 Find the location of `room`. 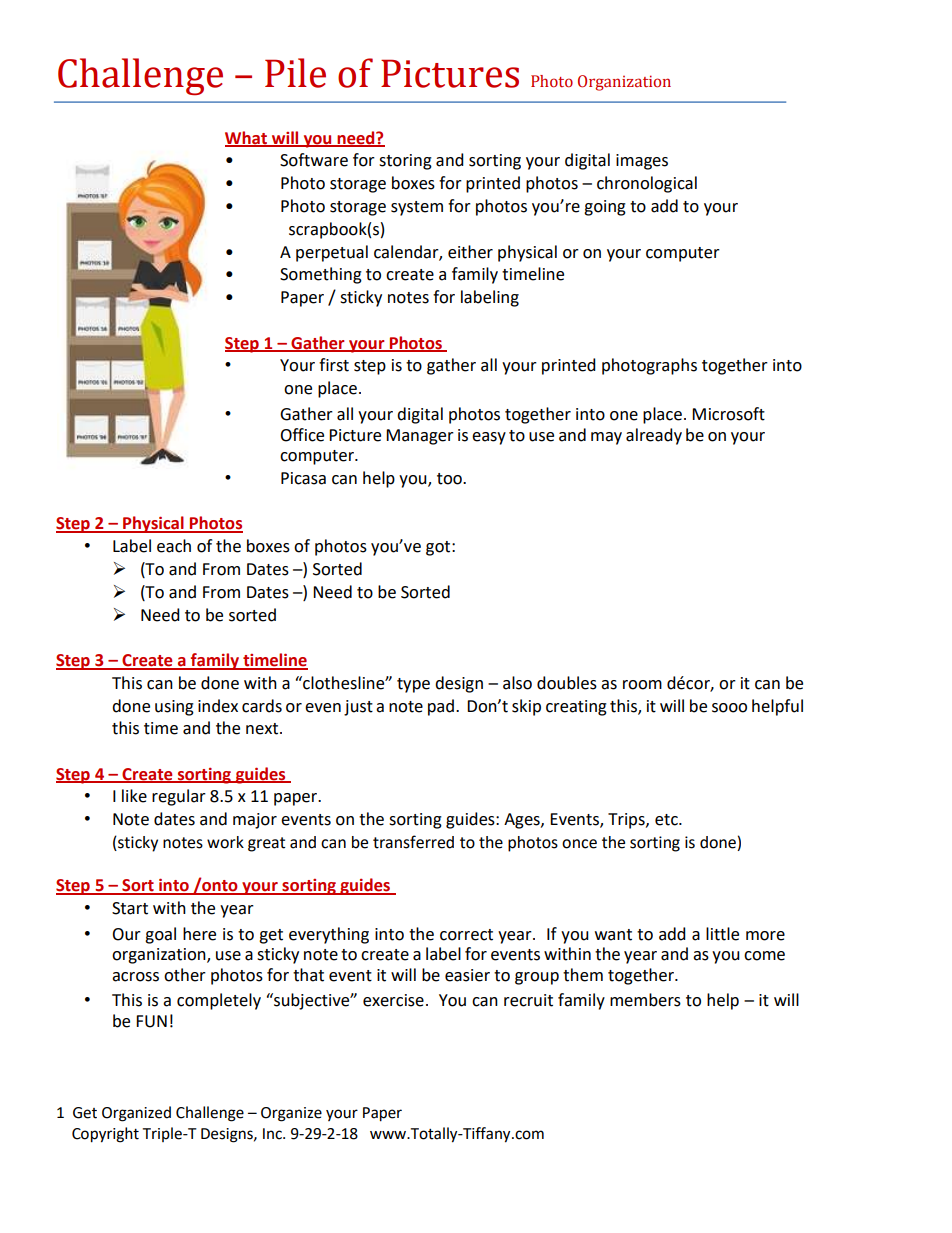

room is located at coordinates (642, 685).
